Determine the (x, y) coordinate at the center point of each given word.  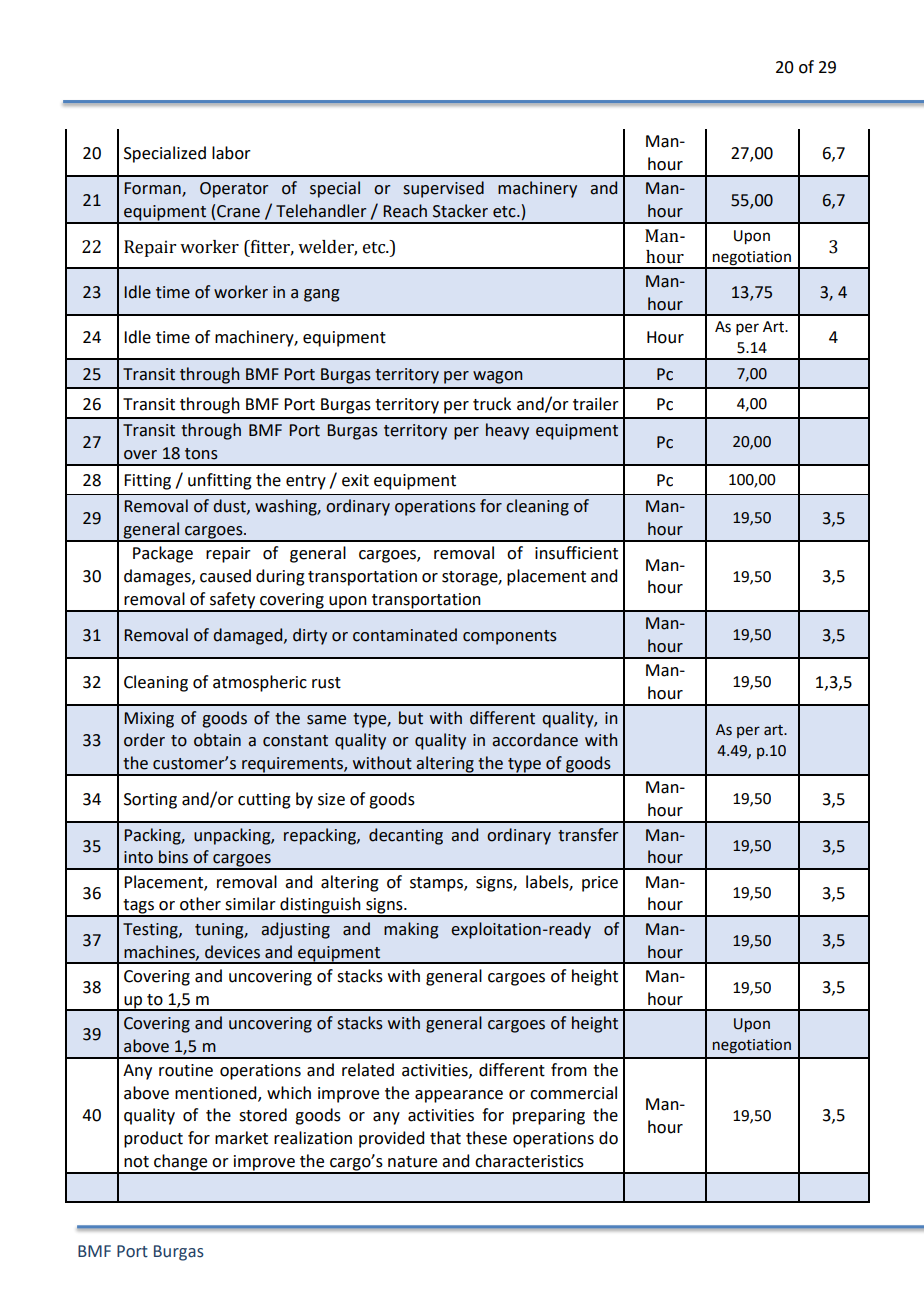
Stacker (460, 211)
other (200, 904)
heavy (507, 431)
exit (355, 480)
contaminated (405, 635)
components (510, 637)
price (600, 884)
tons (201, 454)
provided (391, 1139)
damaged (249, 636)
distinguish (320, 906)
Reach (405, 211)
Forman (153, 189)
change (181, 1163)
